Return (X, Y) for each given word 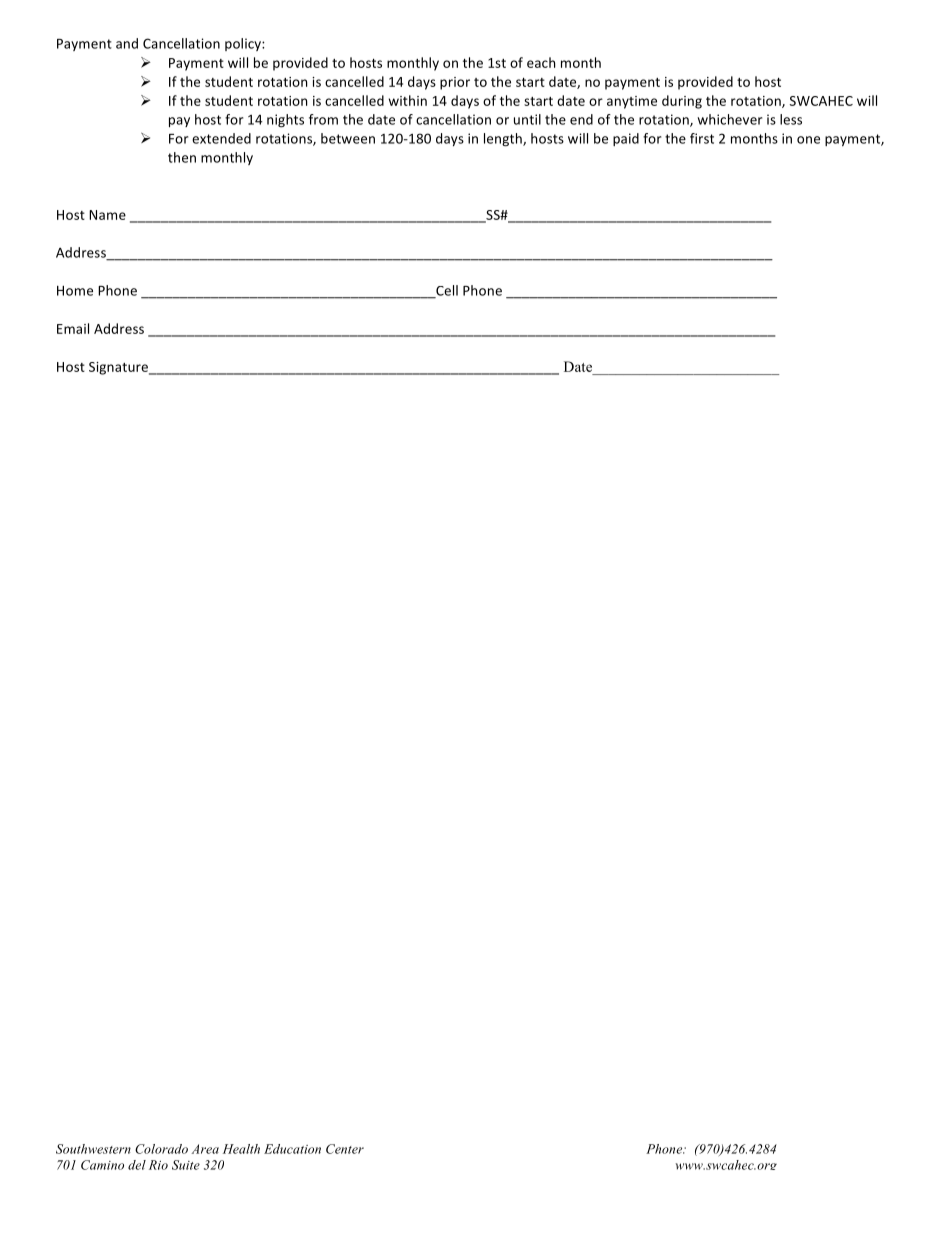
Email (73, 328)
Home (75, 291)
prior (455, 83)
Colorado (161, 1149)
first (702, 138)
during (682, 102)
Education (292, 1149)
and (127, 43)
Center (345, 1149)
